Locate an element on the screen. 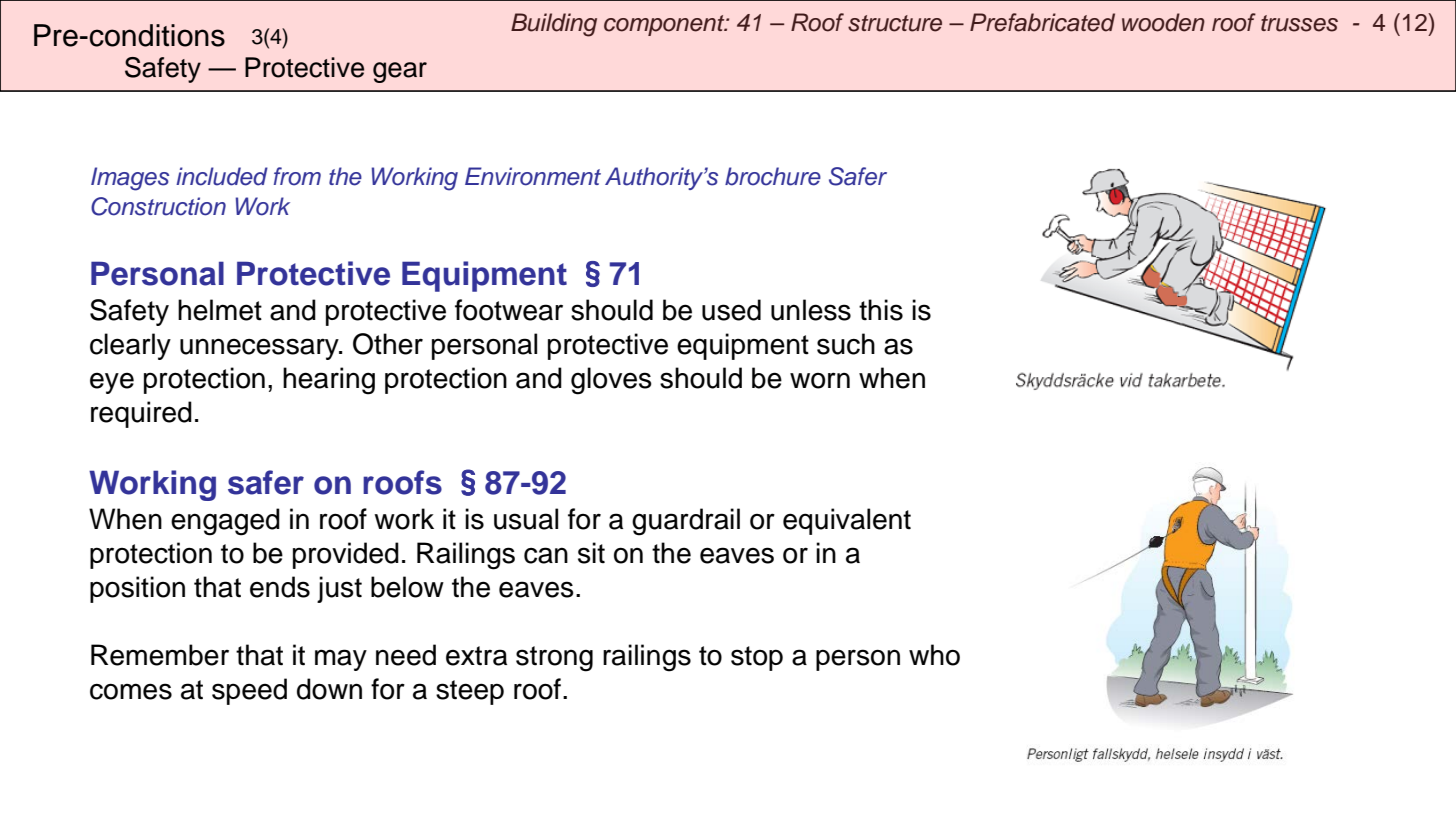  Construction is located at coordinates (158, 206).
